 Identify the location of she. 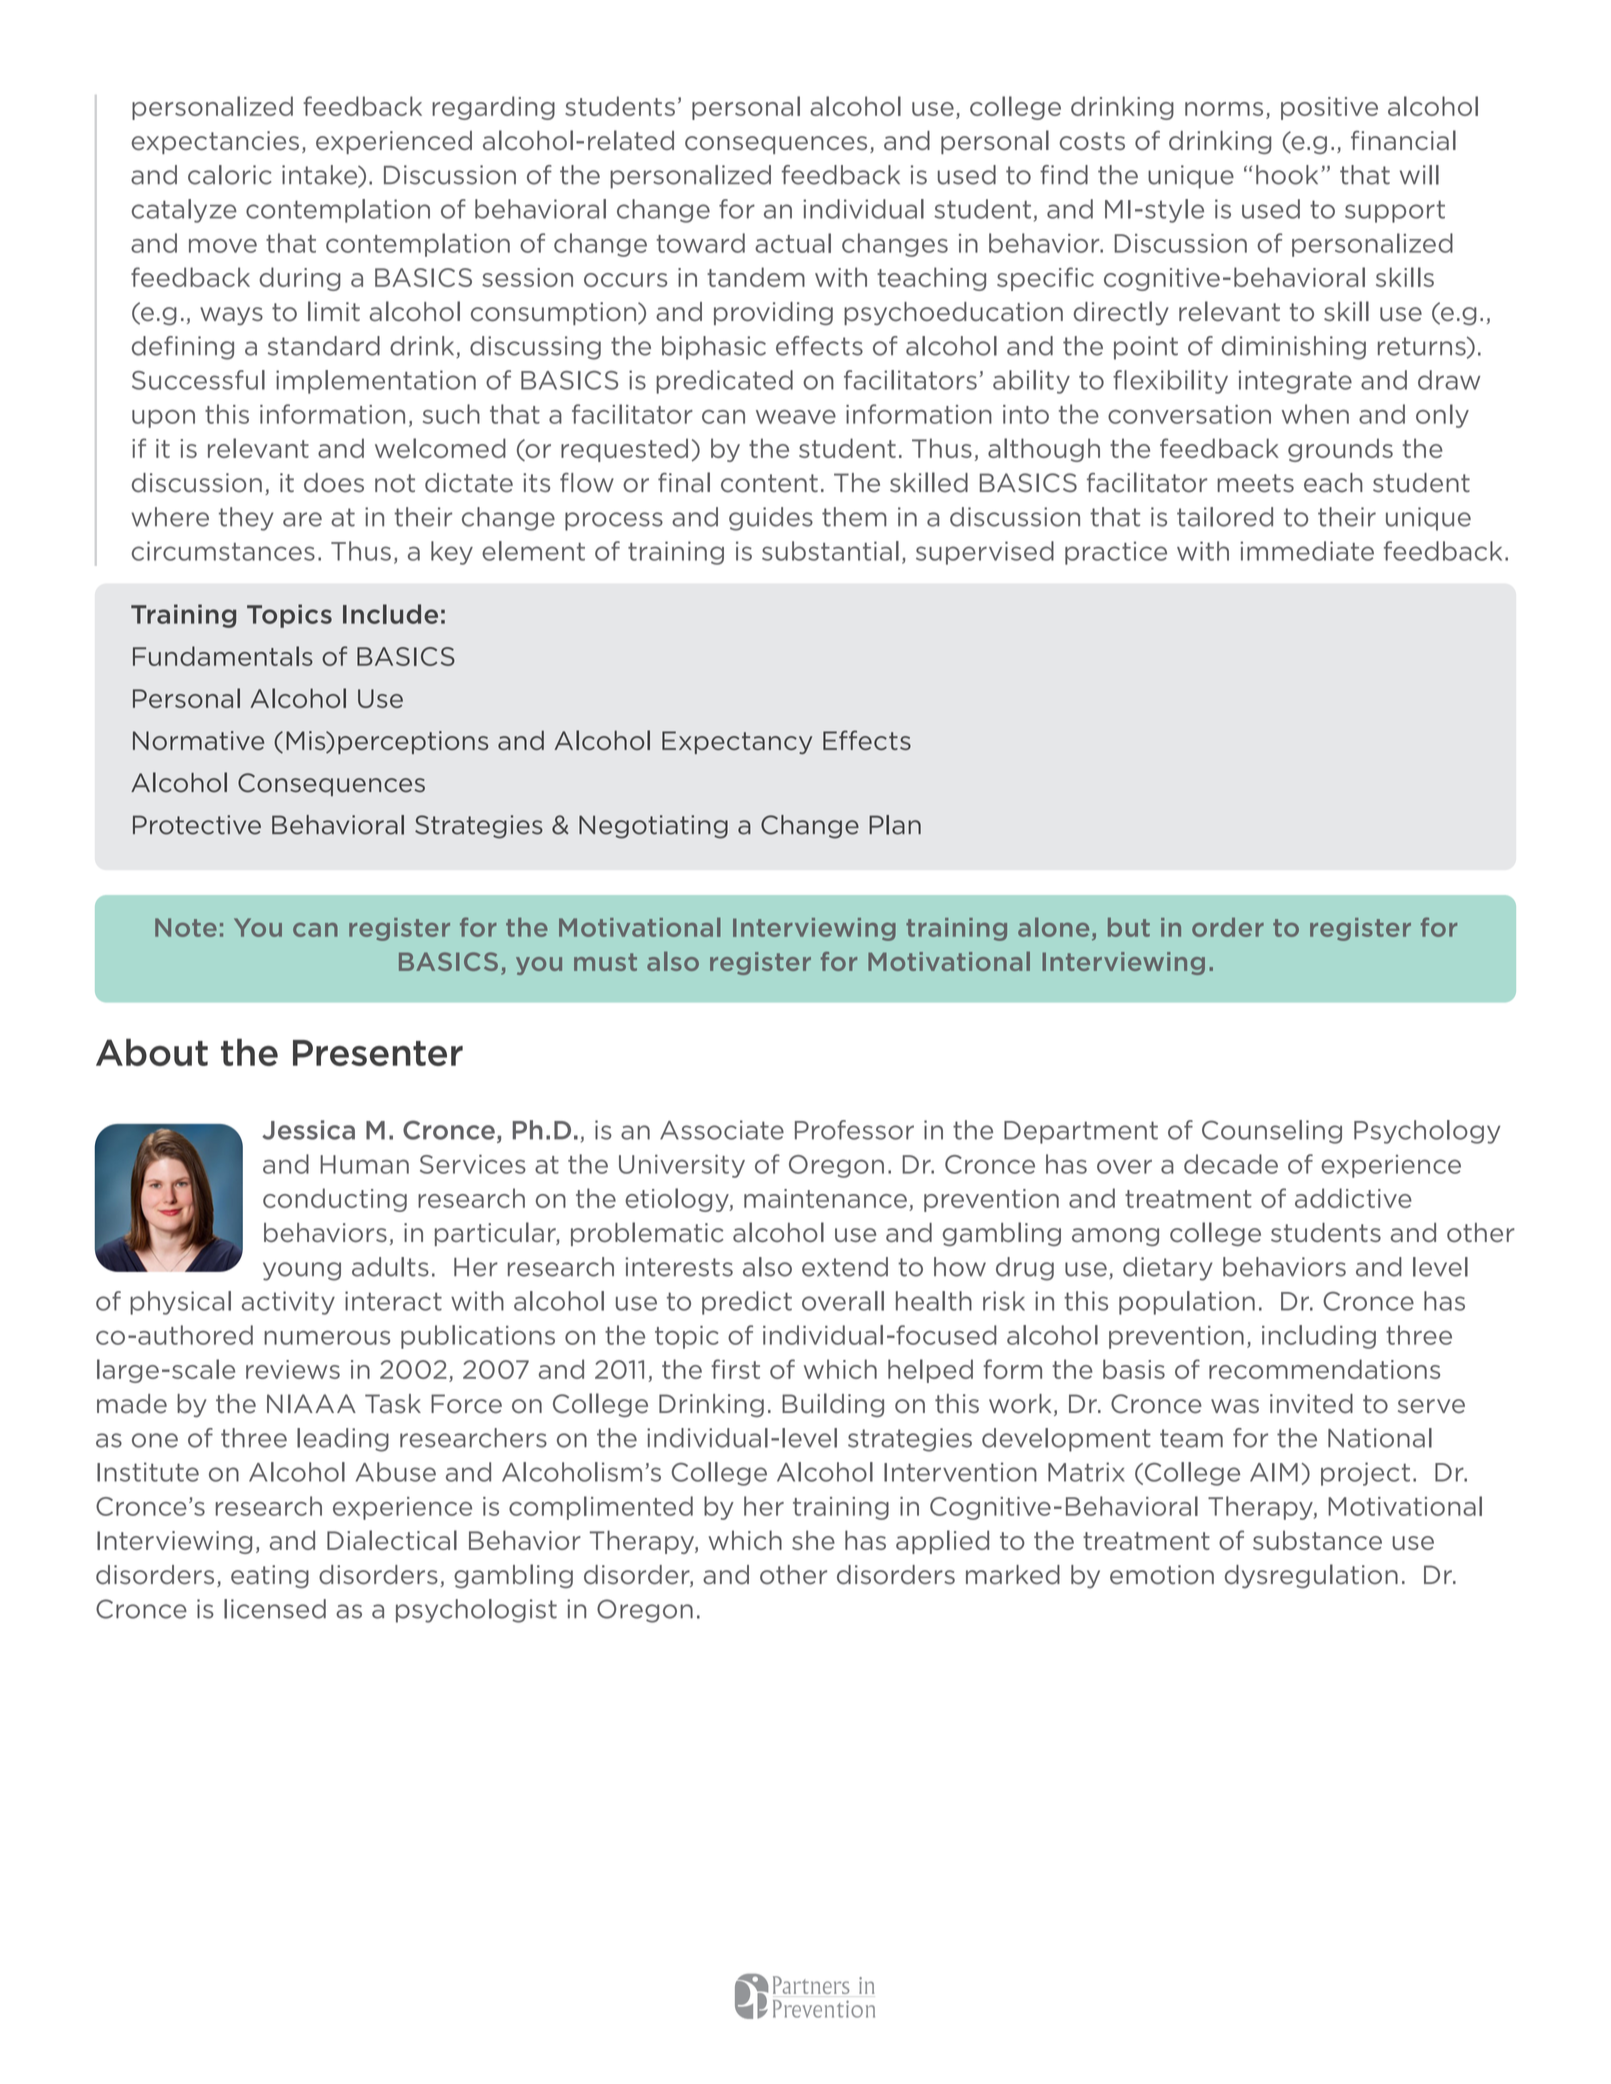
(813, 1540).
